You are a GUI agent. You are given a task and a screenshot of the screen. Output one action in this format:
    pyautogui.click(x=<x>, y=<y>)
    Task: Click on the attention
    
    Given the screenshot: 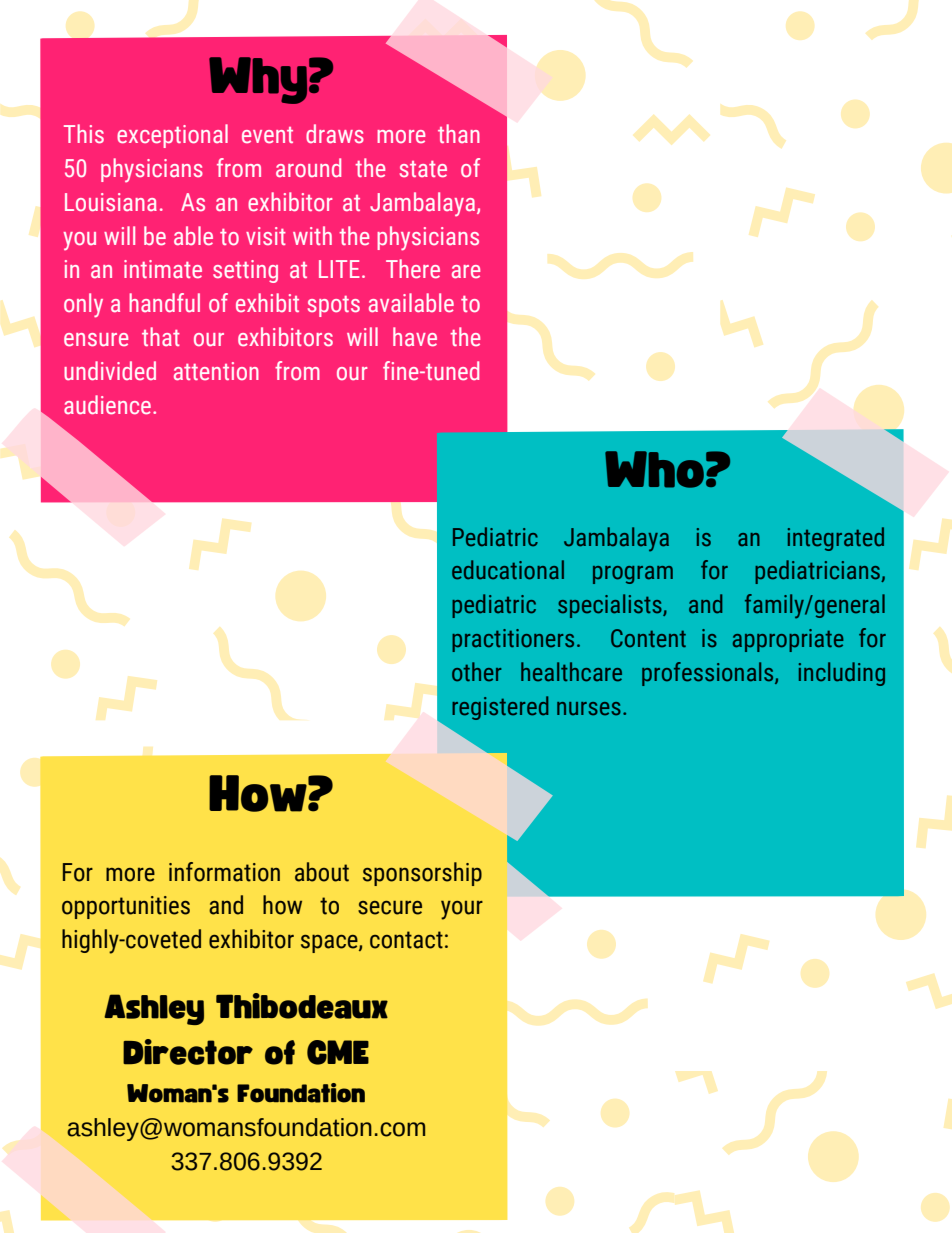 What is the action you would take?
    pyautogui.click(x=216, y=371)
